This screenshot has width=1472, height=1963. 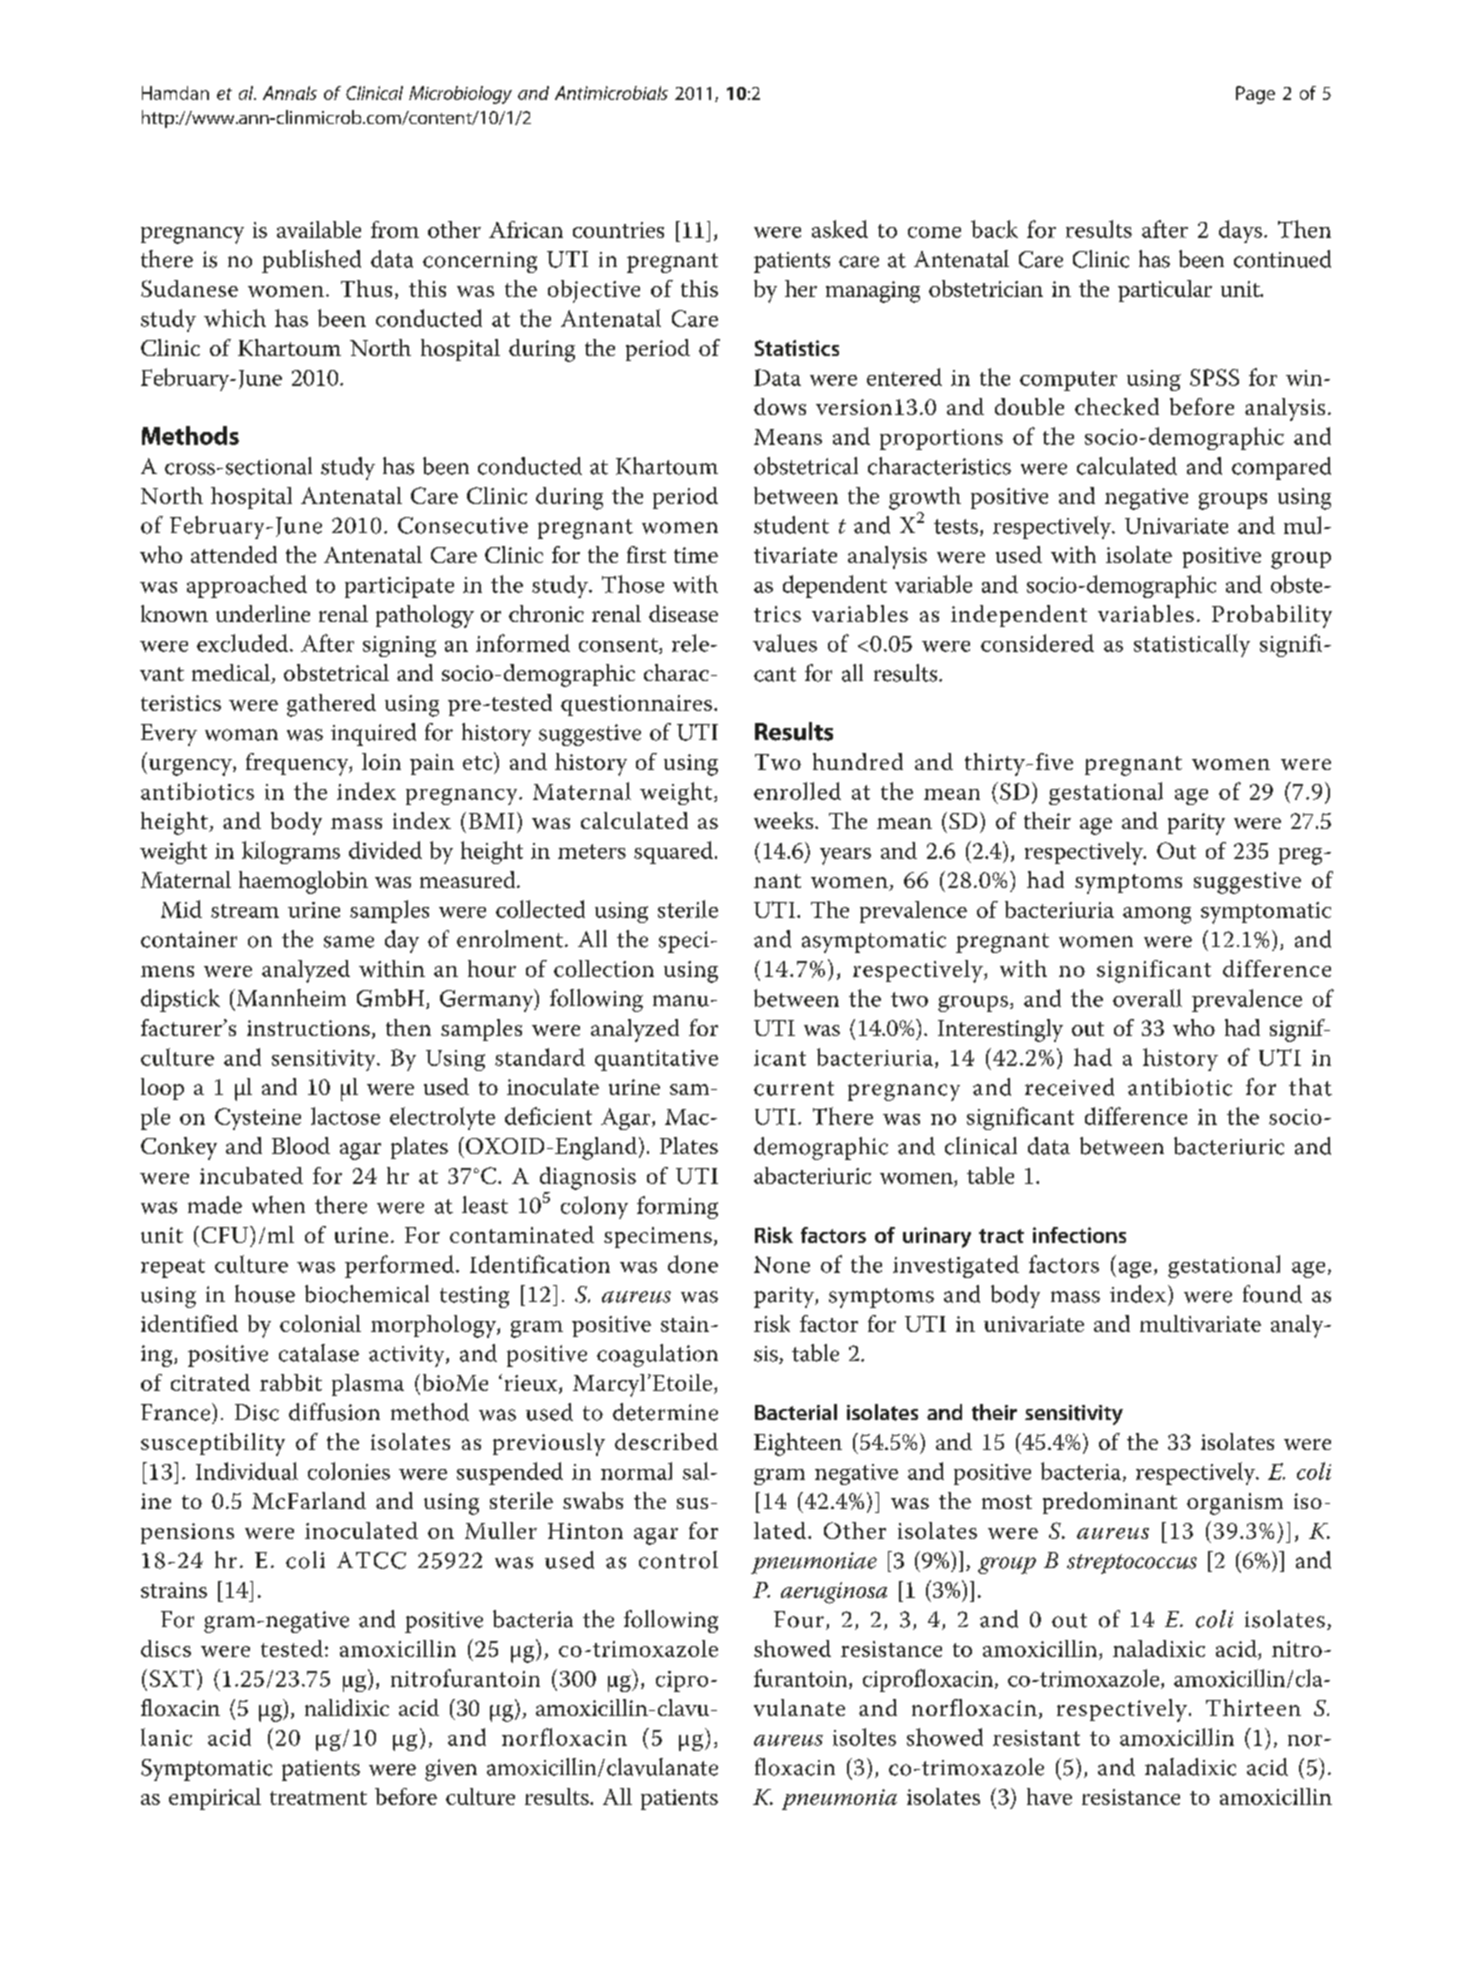 What do you see at coordinates (604, 968) in the screenshot?
I see `collection` at bounding box center [604, 968].
